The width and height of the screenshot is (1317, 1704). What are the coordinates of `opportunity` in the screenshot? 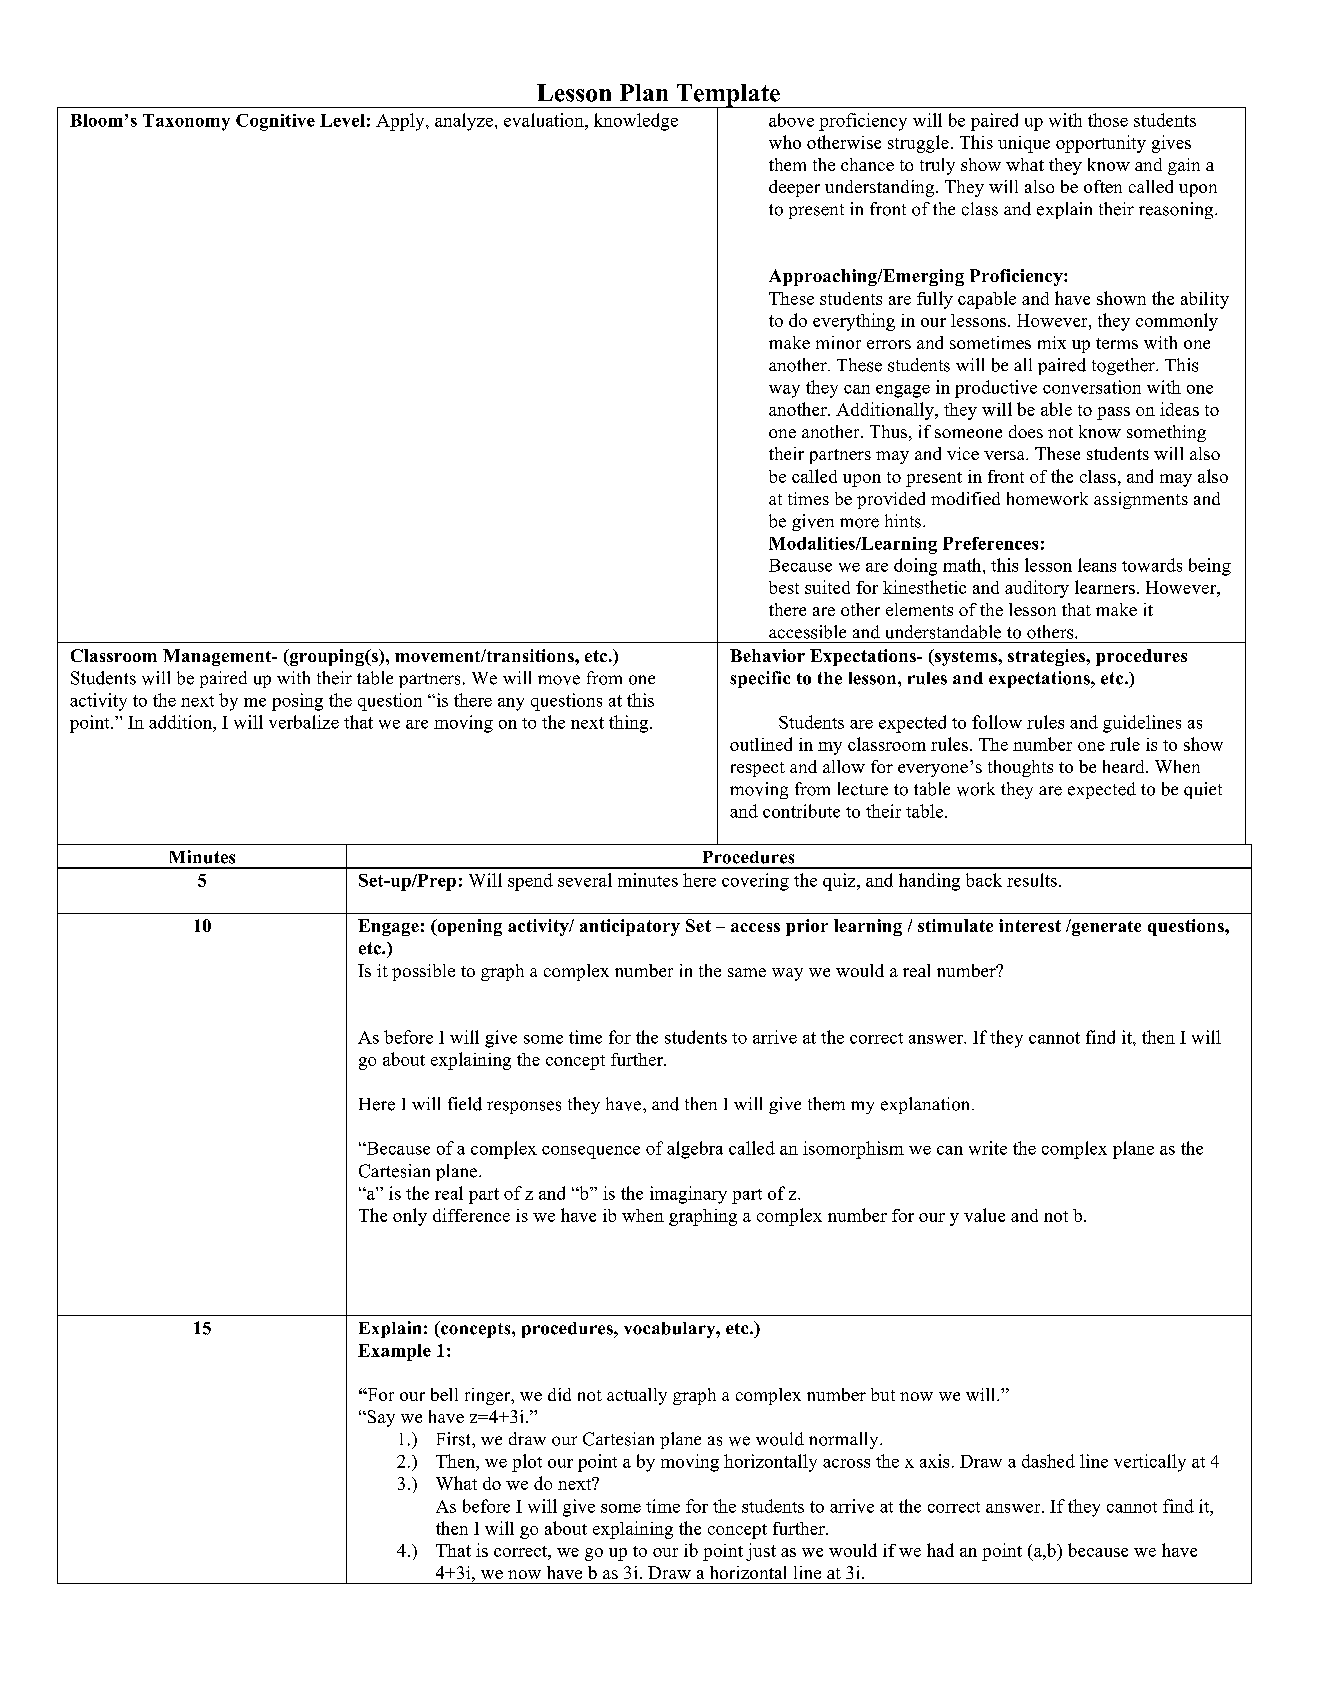 It's located at (1101, 144).
